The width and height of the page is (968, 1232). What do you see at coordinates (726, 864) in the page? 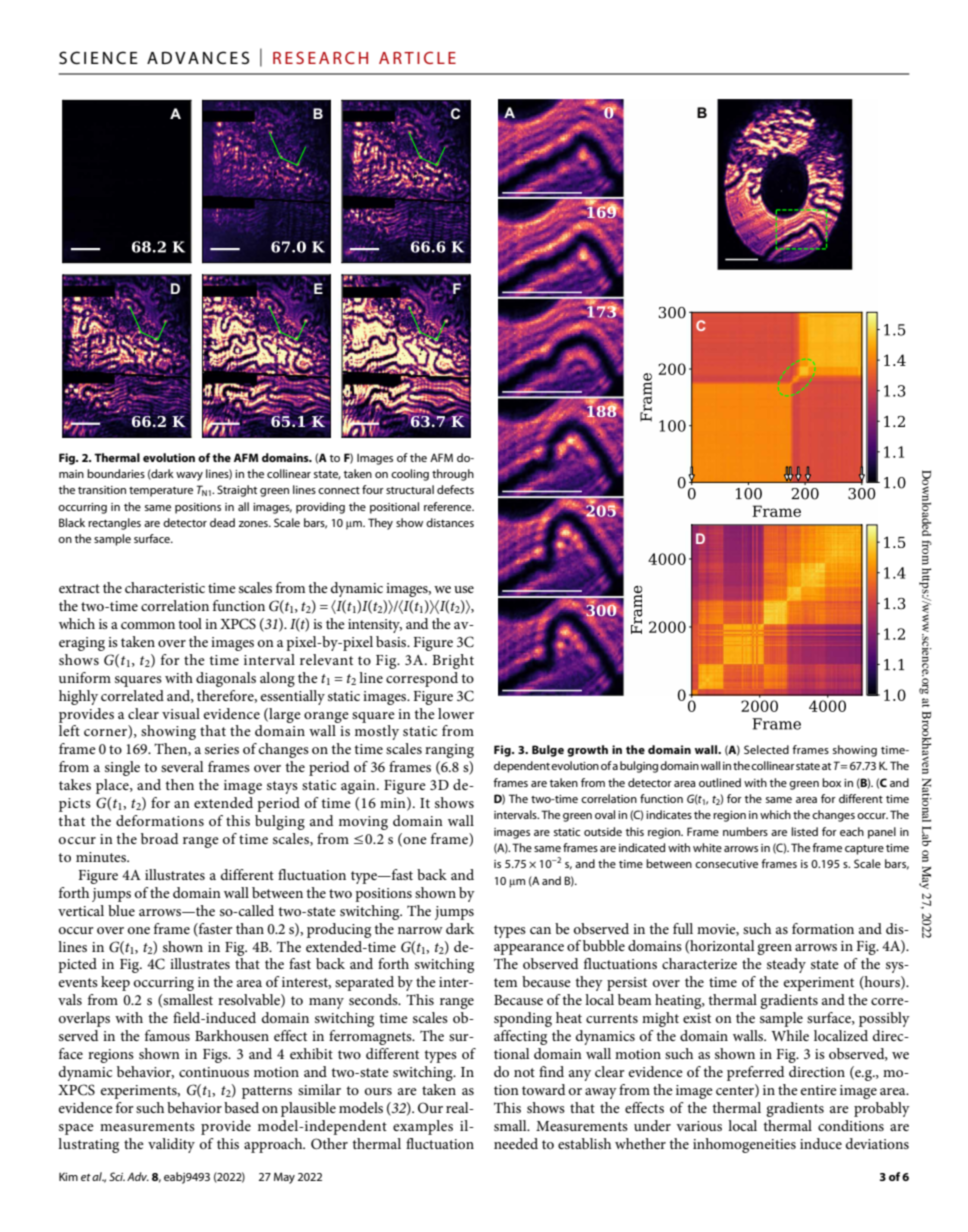
I see `consecutive` at bounding box center [726, 864].
